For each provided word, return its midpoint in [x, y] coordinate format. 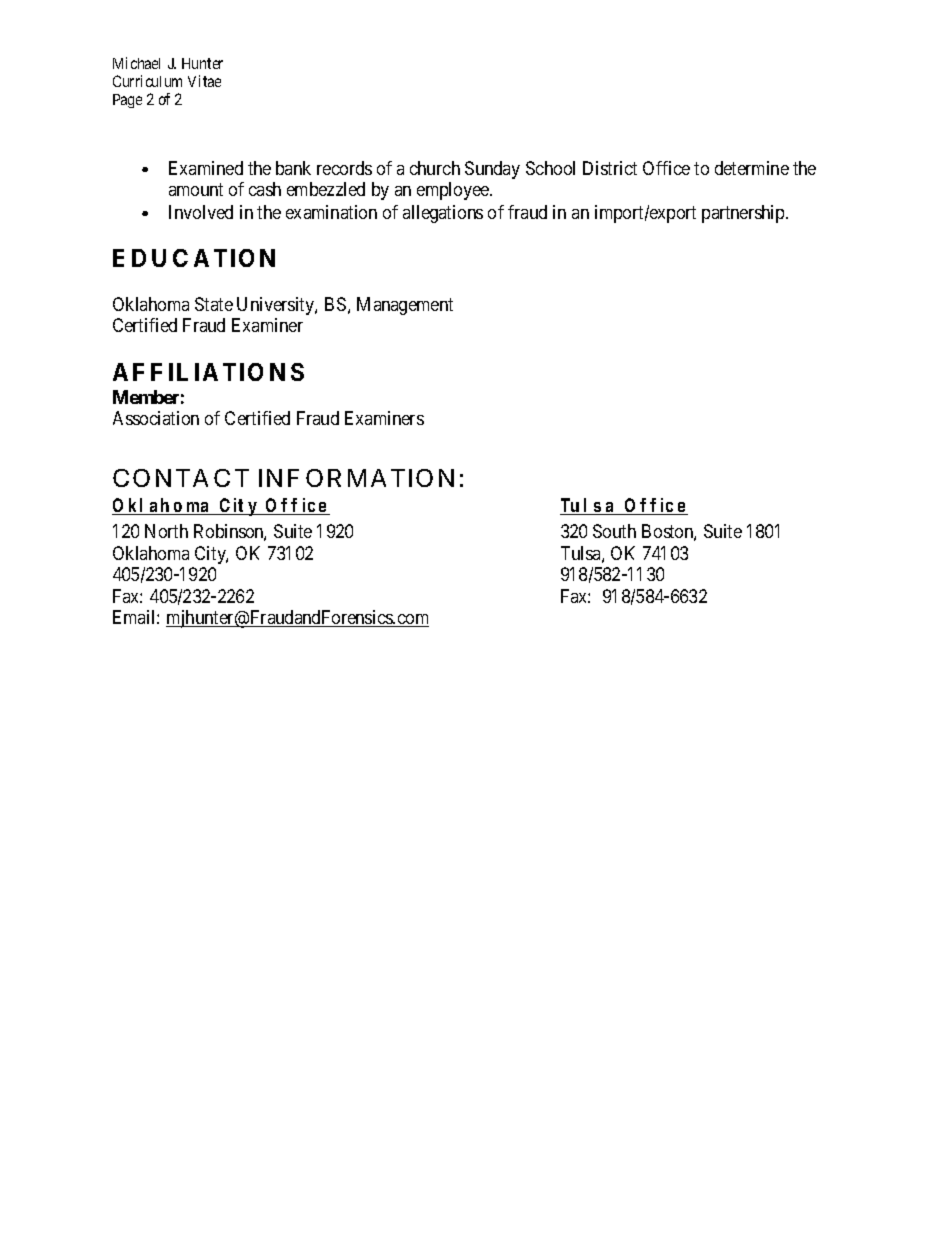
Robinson [230, 532]
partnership [744, 214]
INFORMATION [356, 478]
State [214, 304]
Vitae [204, 81]
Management [405, 306]
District [610, 168]
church [435, 168]
